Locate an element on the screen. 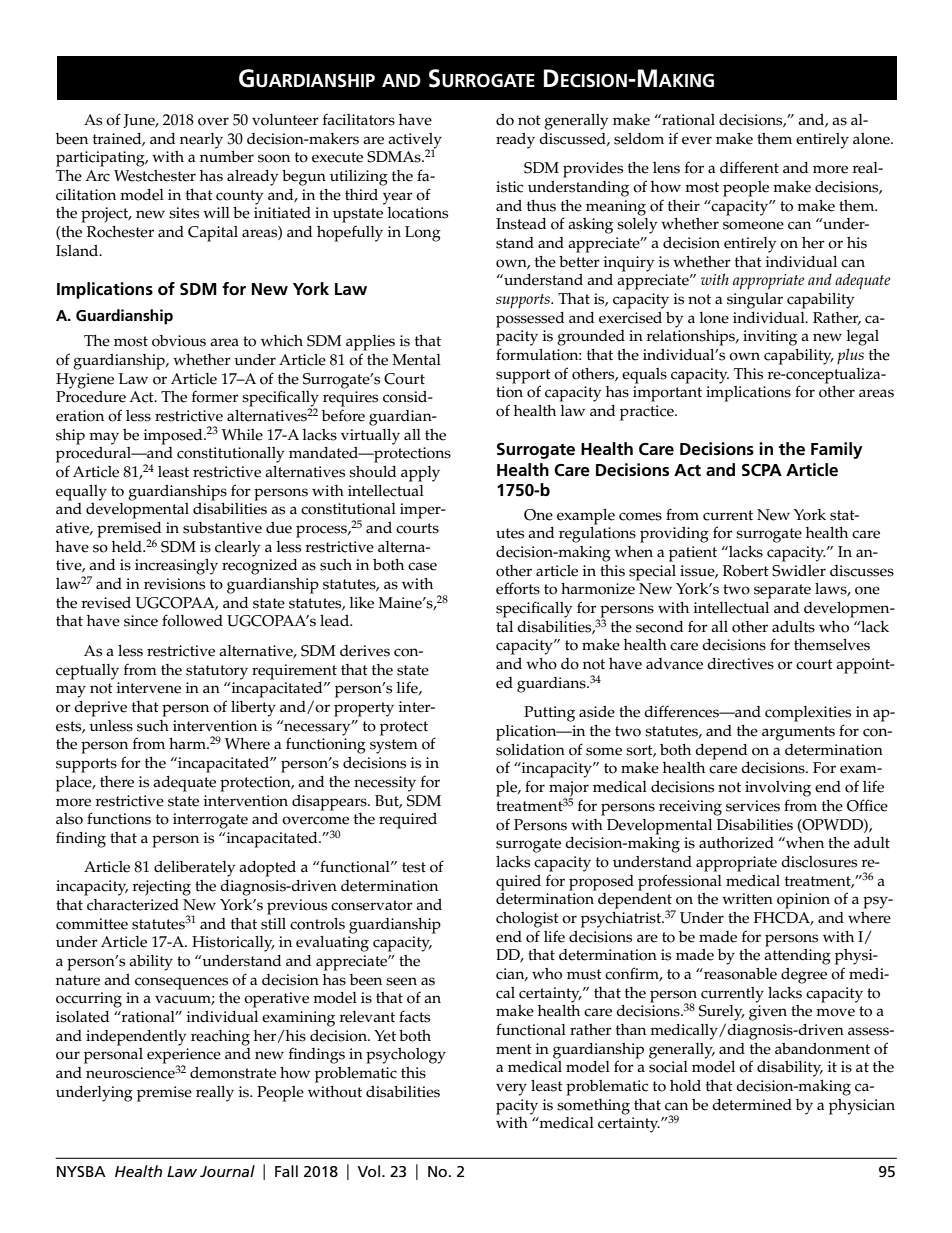  year is located at coordinates (398, 198).
